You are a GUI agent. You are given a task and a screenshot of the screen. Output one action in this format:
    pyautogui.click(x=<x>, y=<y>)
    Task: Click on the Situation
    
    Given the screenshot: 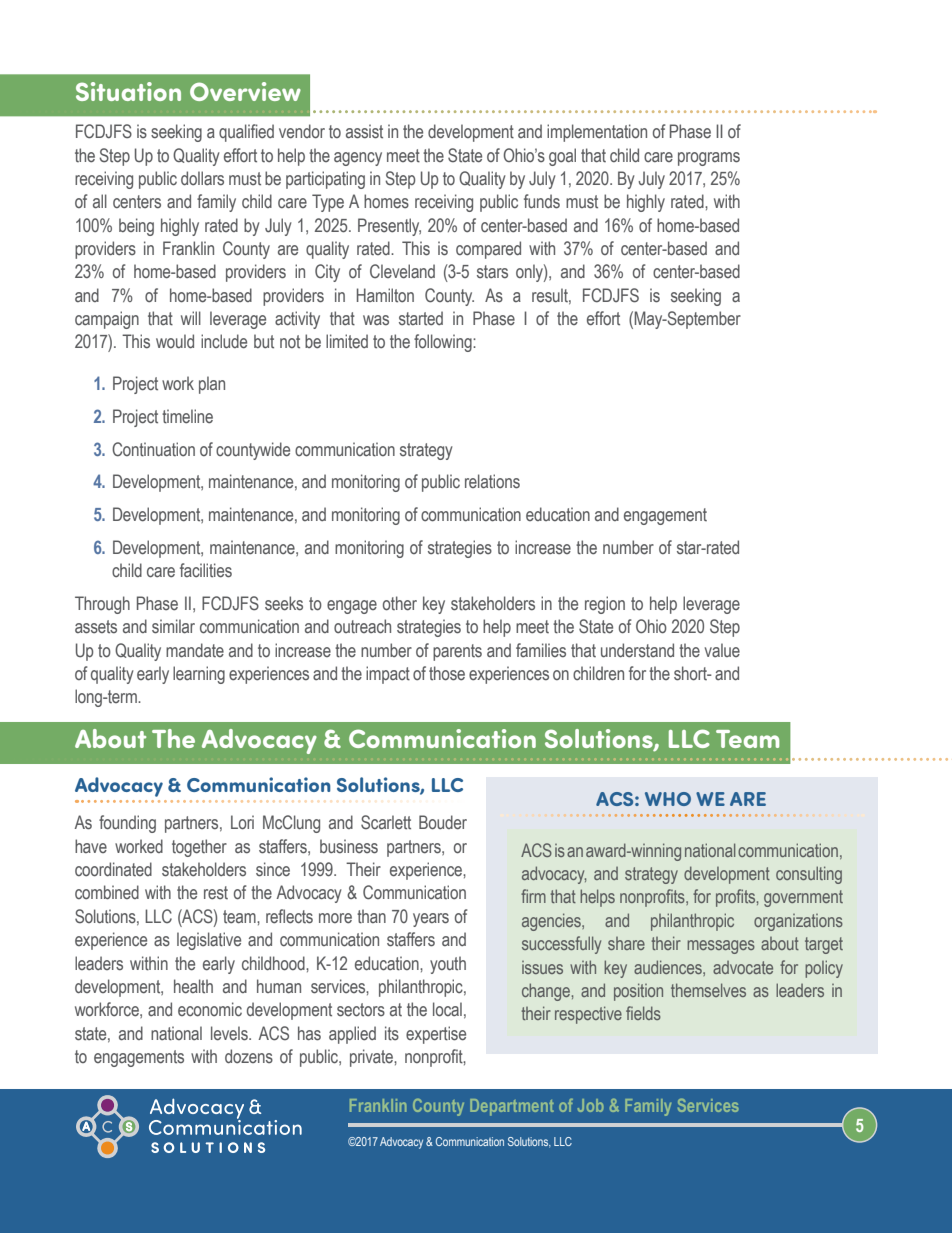 What is the action you would take?
    pyautogui.click(x=128, y=91)
